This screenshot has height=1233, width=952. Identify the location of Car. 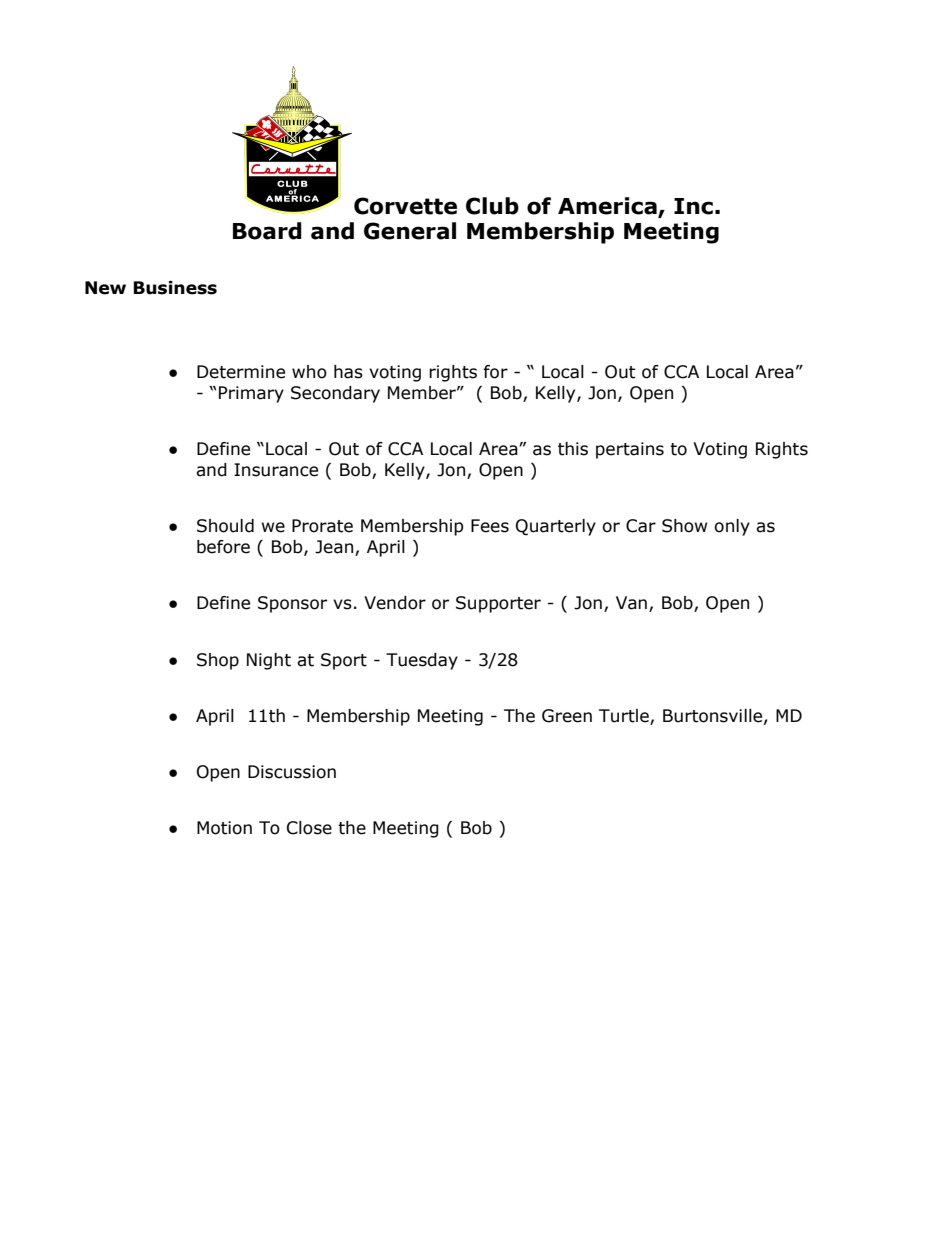
(641, 526).
